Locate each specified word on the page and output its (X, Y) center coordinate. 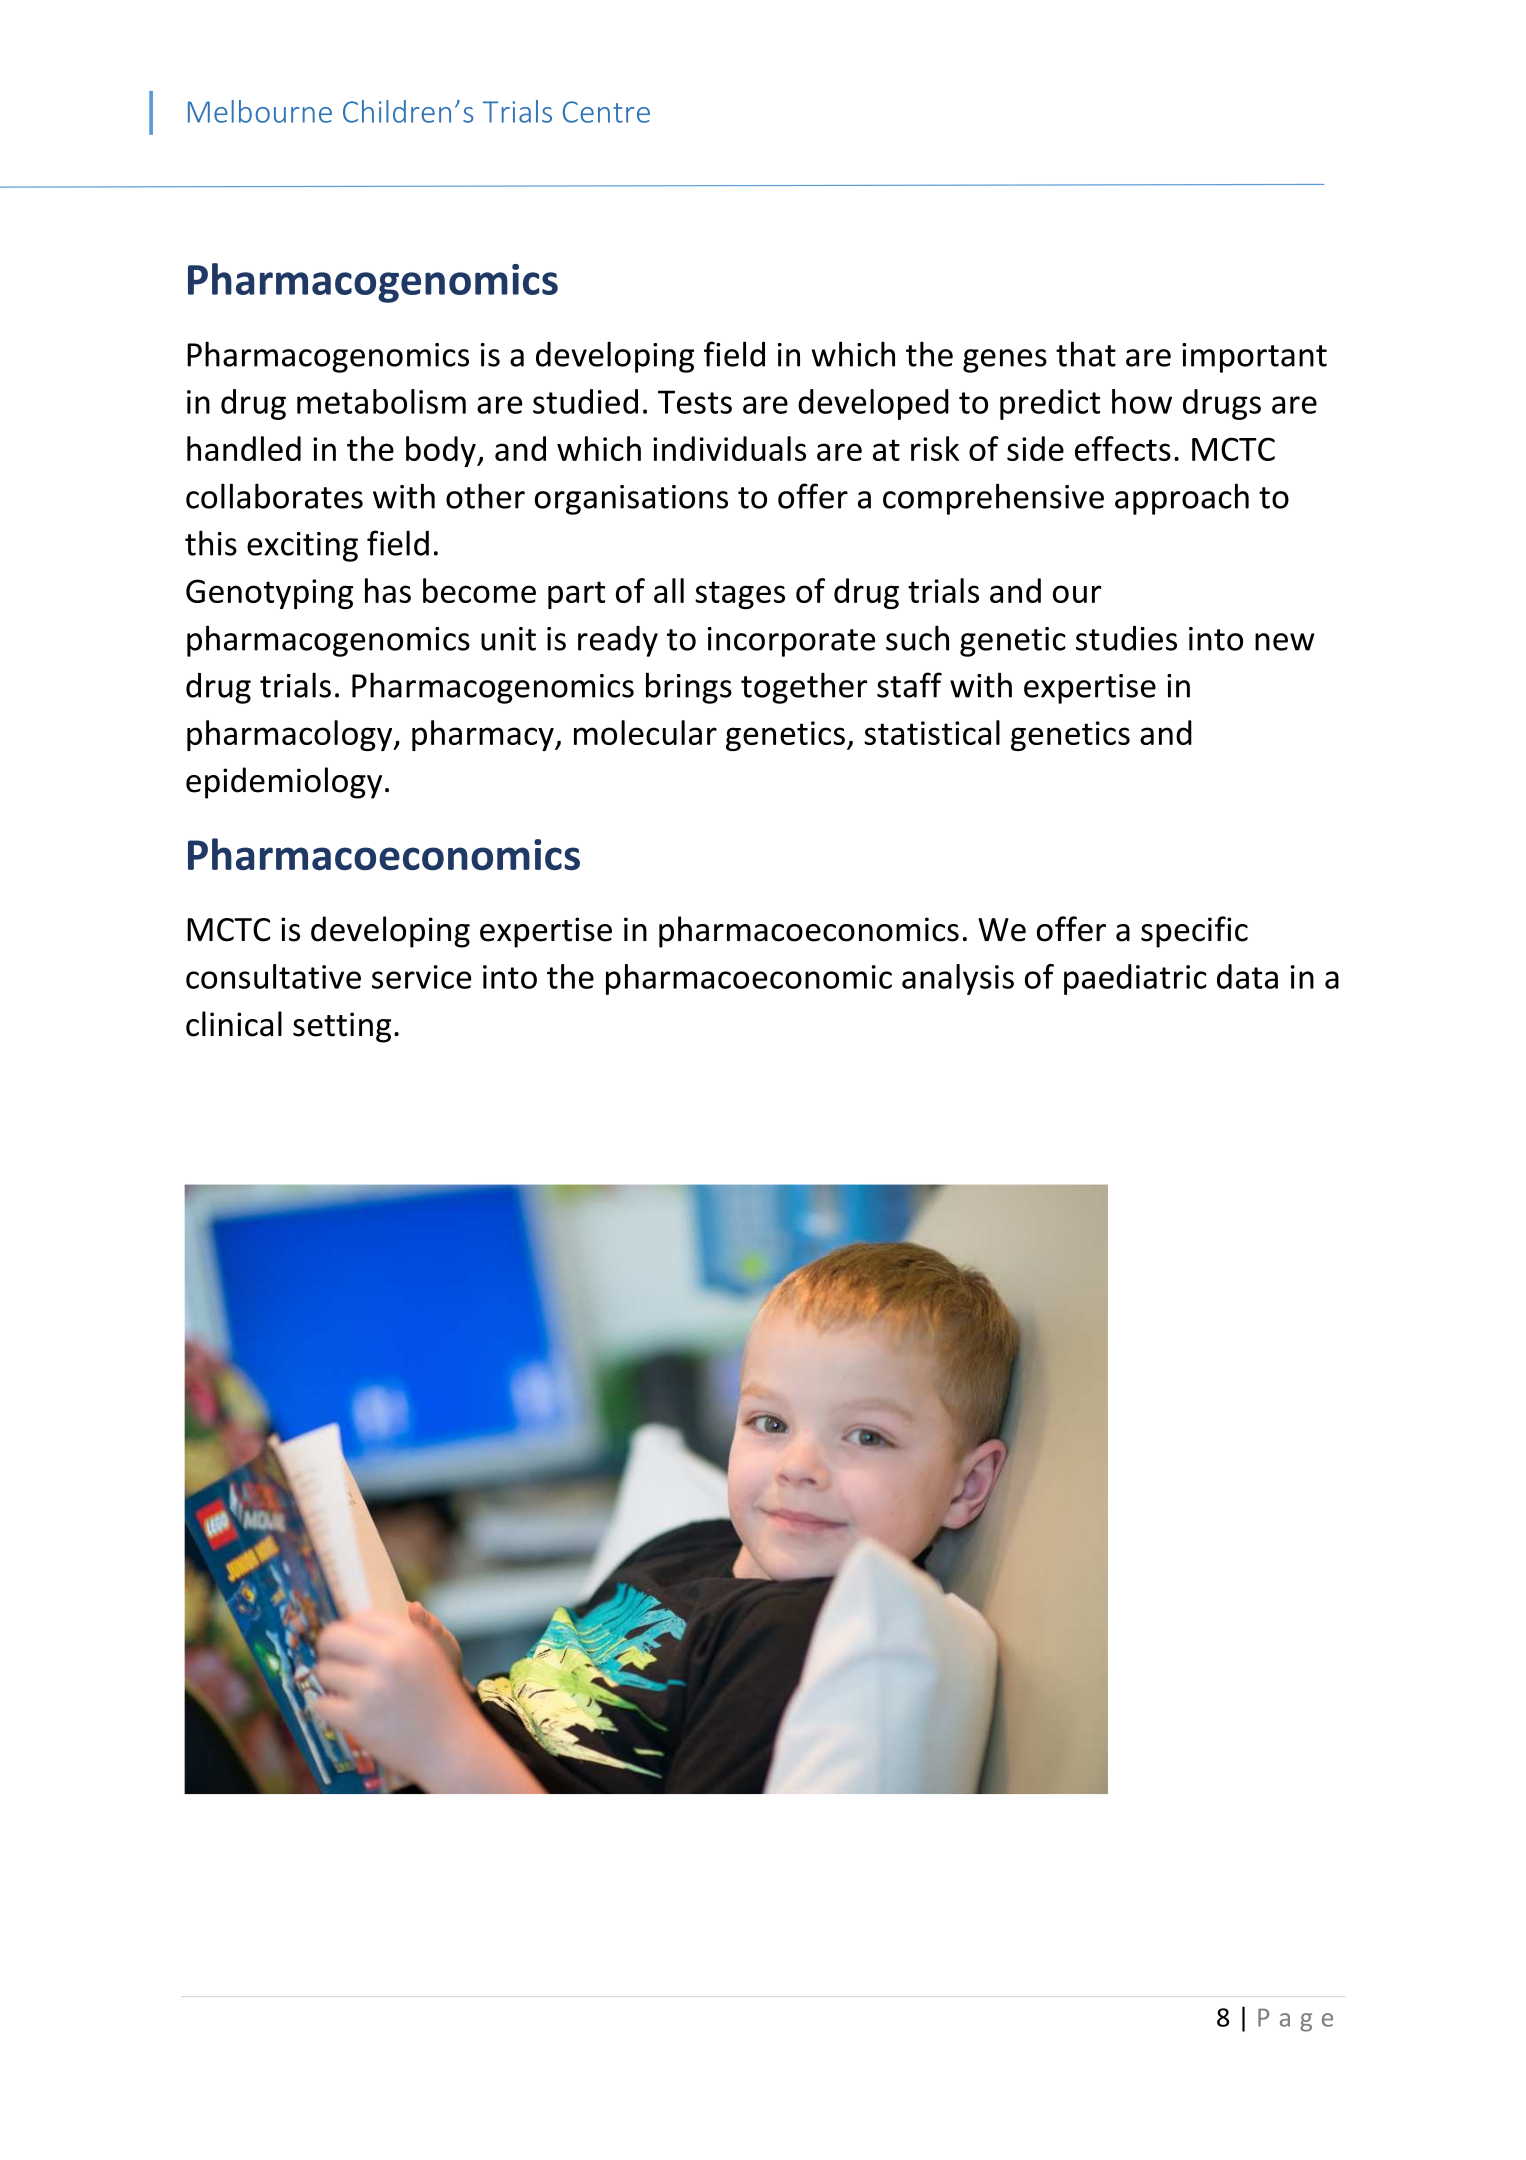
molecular (645, 732)
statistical (932, 732)
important (1254, 358)
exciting (302, 547)
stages (740, 595)
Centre (606, 112)
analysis (958, 979)
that (1086, 354)
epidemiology (284, 783)
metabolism (381, 401)
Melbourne (260, 111)
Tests (695, 402)
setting (342, 1027)
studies (1126, 638)
